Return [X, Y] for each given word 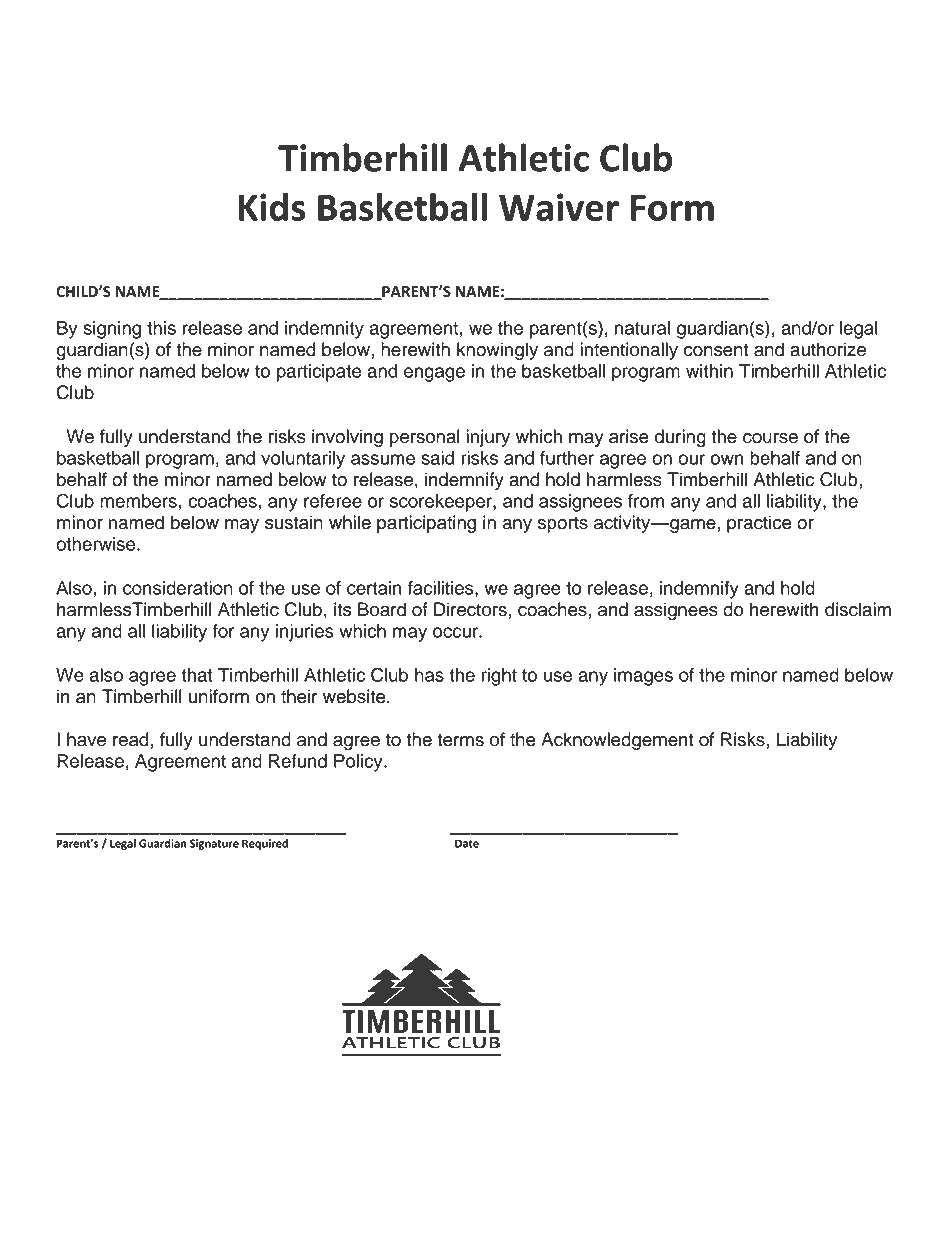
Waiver [559, 207]
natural [642, 328]
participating [426, 524]
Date [467, 843]
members [138, 501]
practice [759, 524]
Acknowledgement [617, 741]
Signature [214, 844]
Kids [272, 207]
